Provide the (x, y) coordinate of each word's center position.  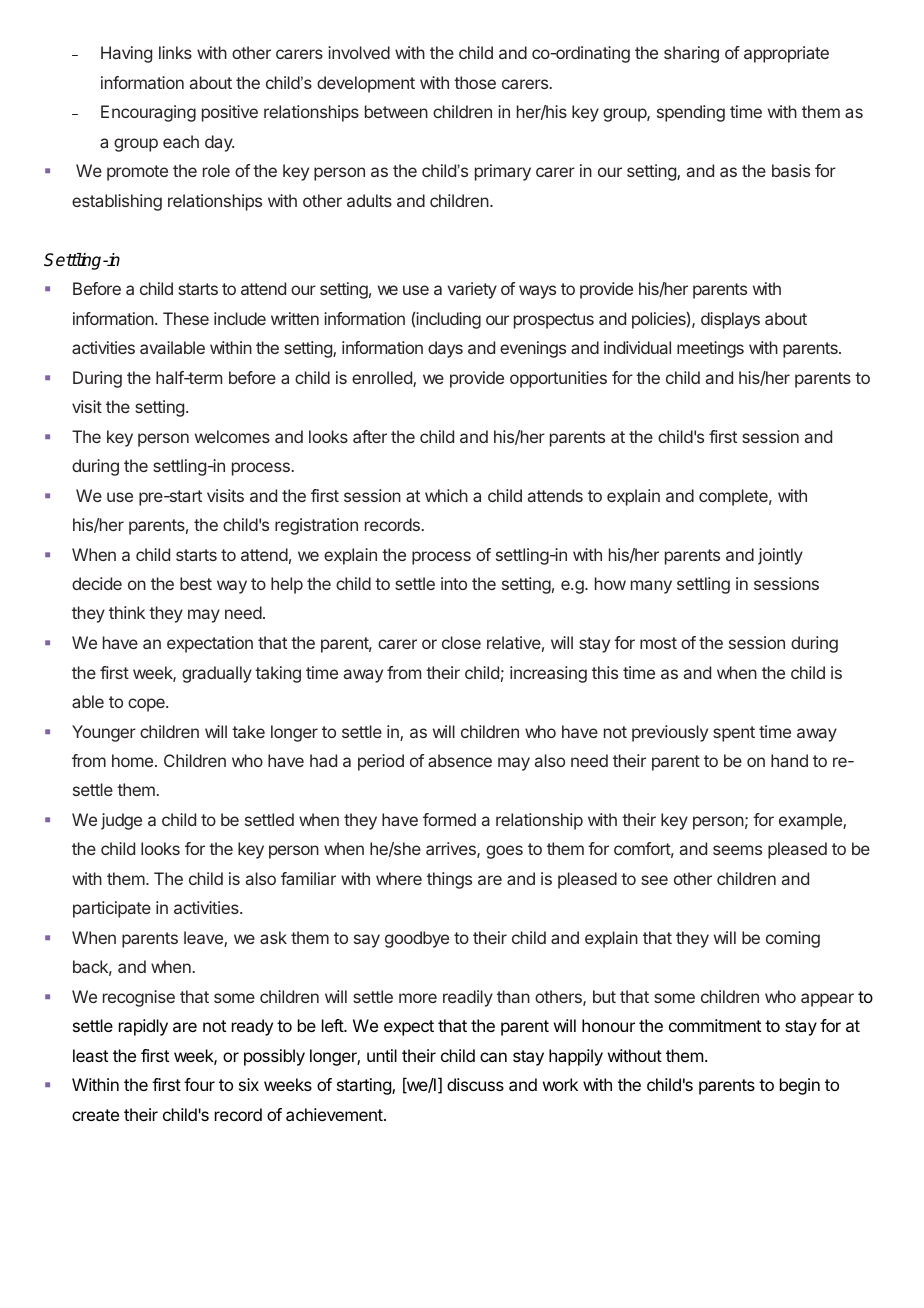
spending (691, 113)
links (175, 52)
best (196, 583)
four (199, 1084)
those (475, 82)
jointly (780, 556)
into (454, 583)
